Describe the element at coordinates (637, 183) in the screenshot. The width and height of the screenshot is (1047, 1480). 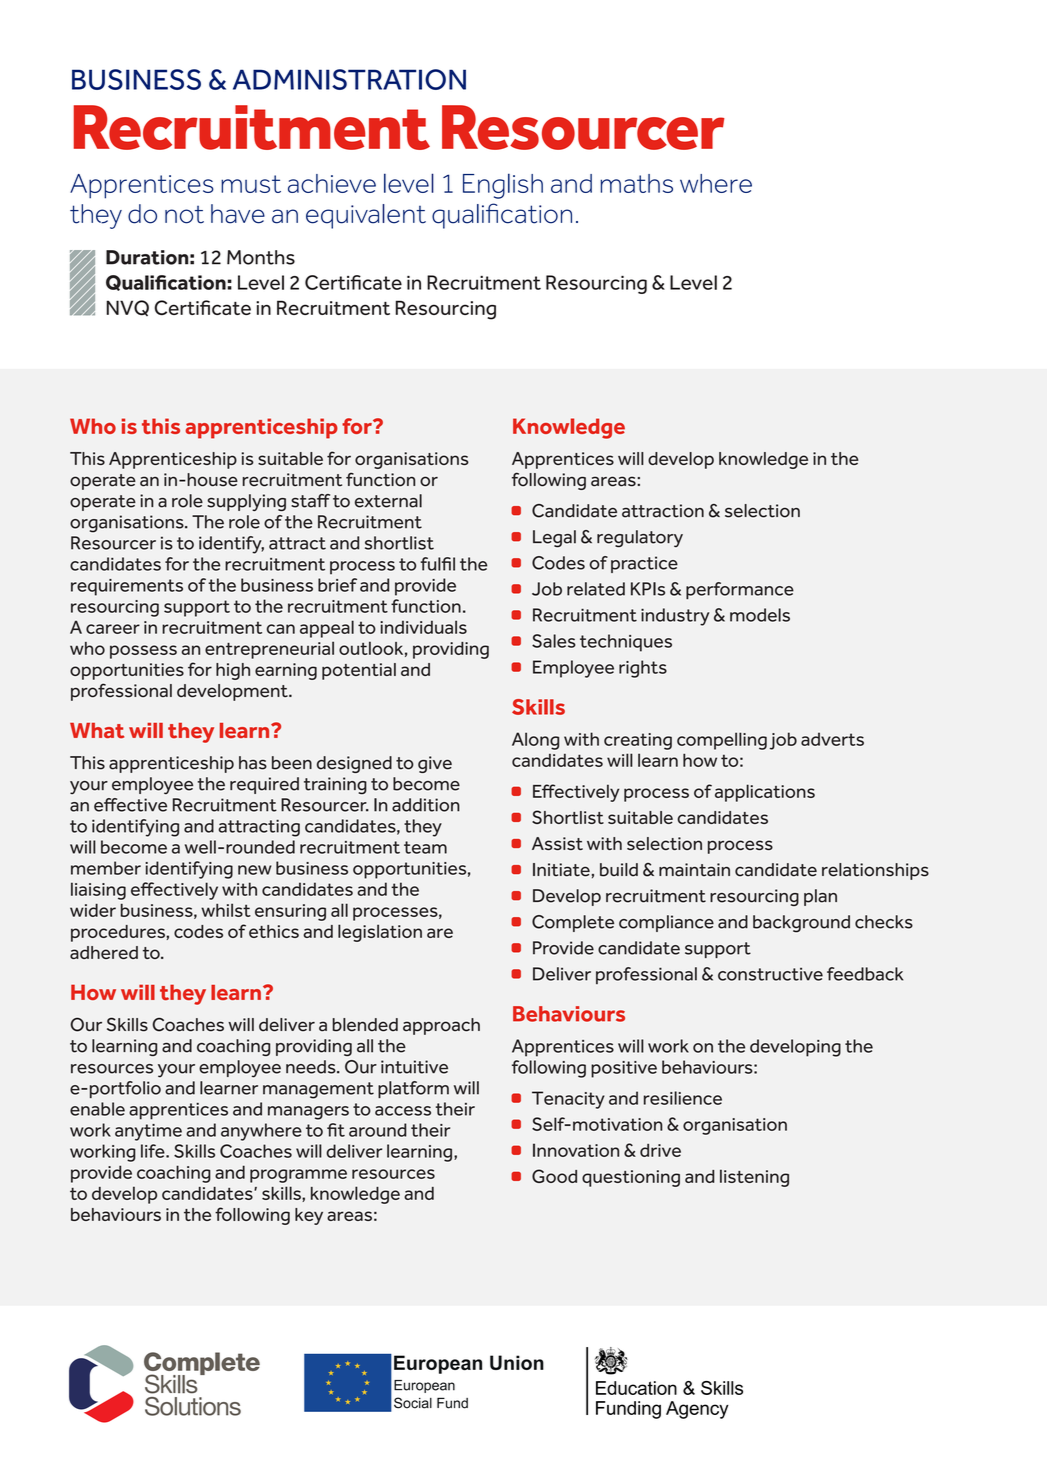
I see `maths` at that location.
